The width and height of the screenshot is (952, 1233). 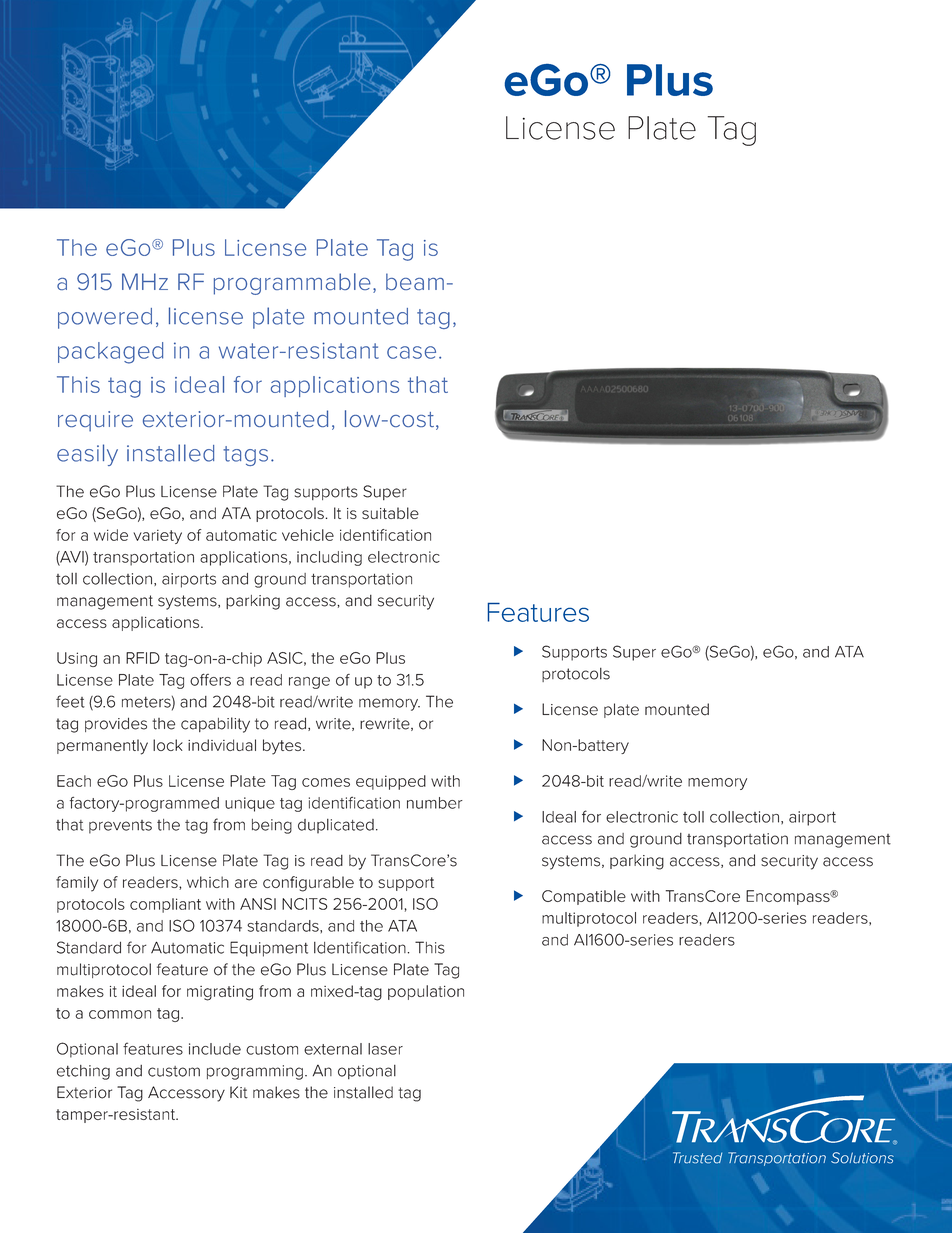 What do you see at coordinates (584, 897) in the screenshot?
I see `Compatible` at bounding box center [584, 897].
